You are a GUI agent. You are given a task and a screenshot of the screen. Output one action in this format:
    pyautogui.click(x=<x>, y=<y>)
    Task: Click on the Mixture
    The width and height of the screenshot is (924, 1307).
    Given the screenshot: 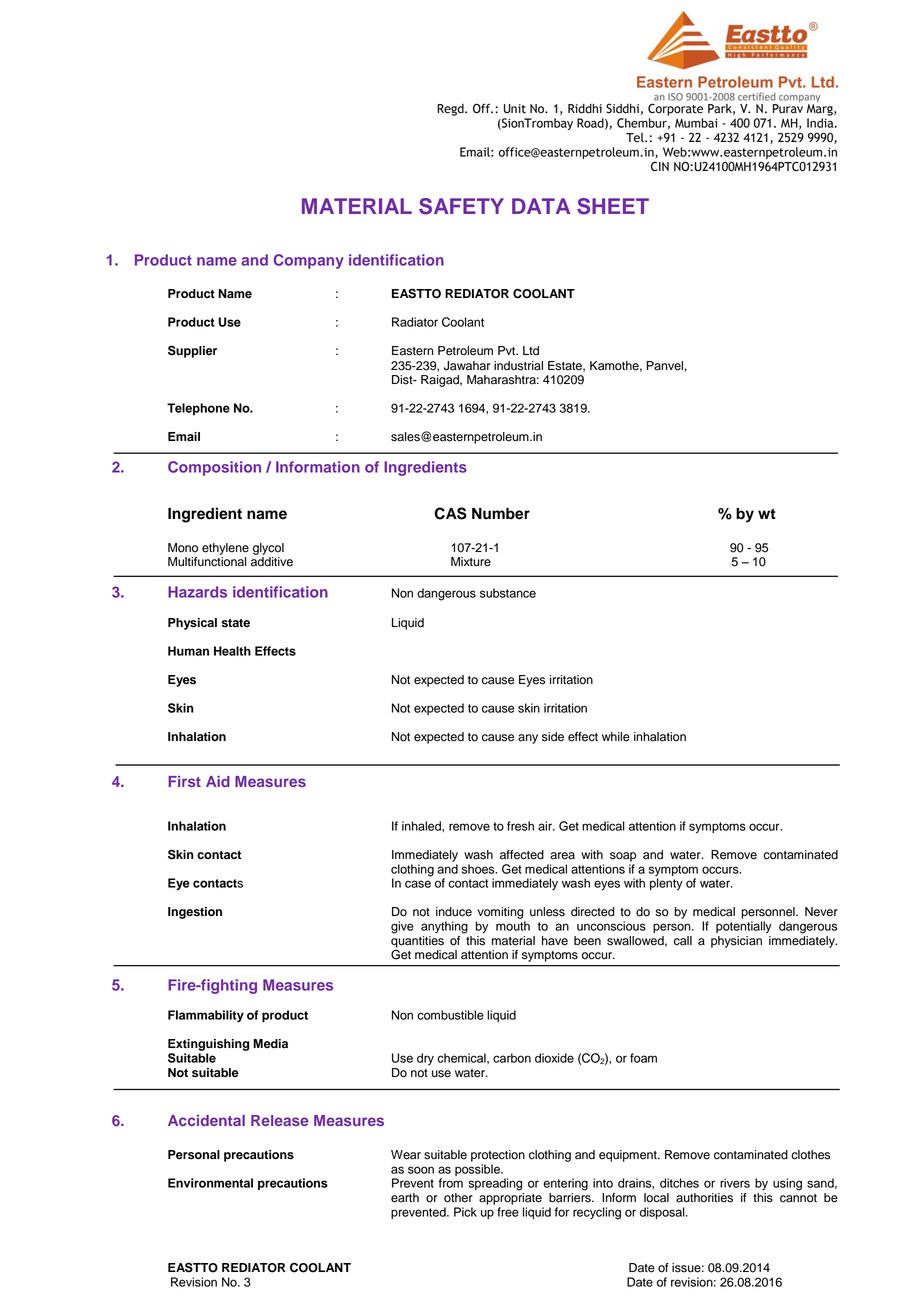 What is the action you would take?
    pyautogui.click(x=471, y=562)
